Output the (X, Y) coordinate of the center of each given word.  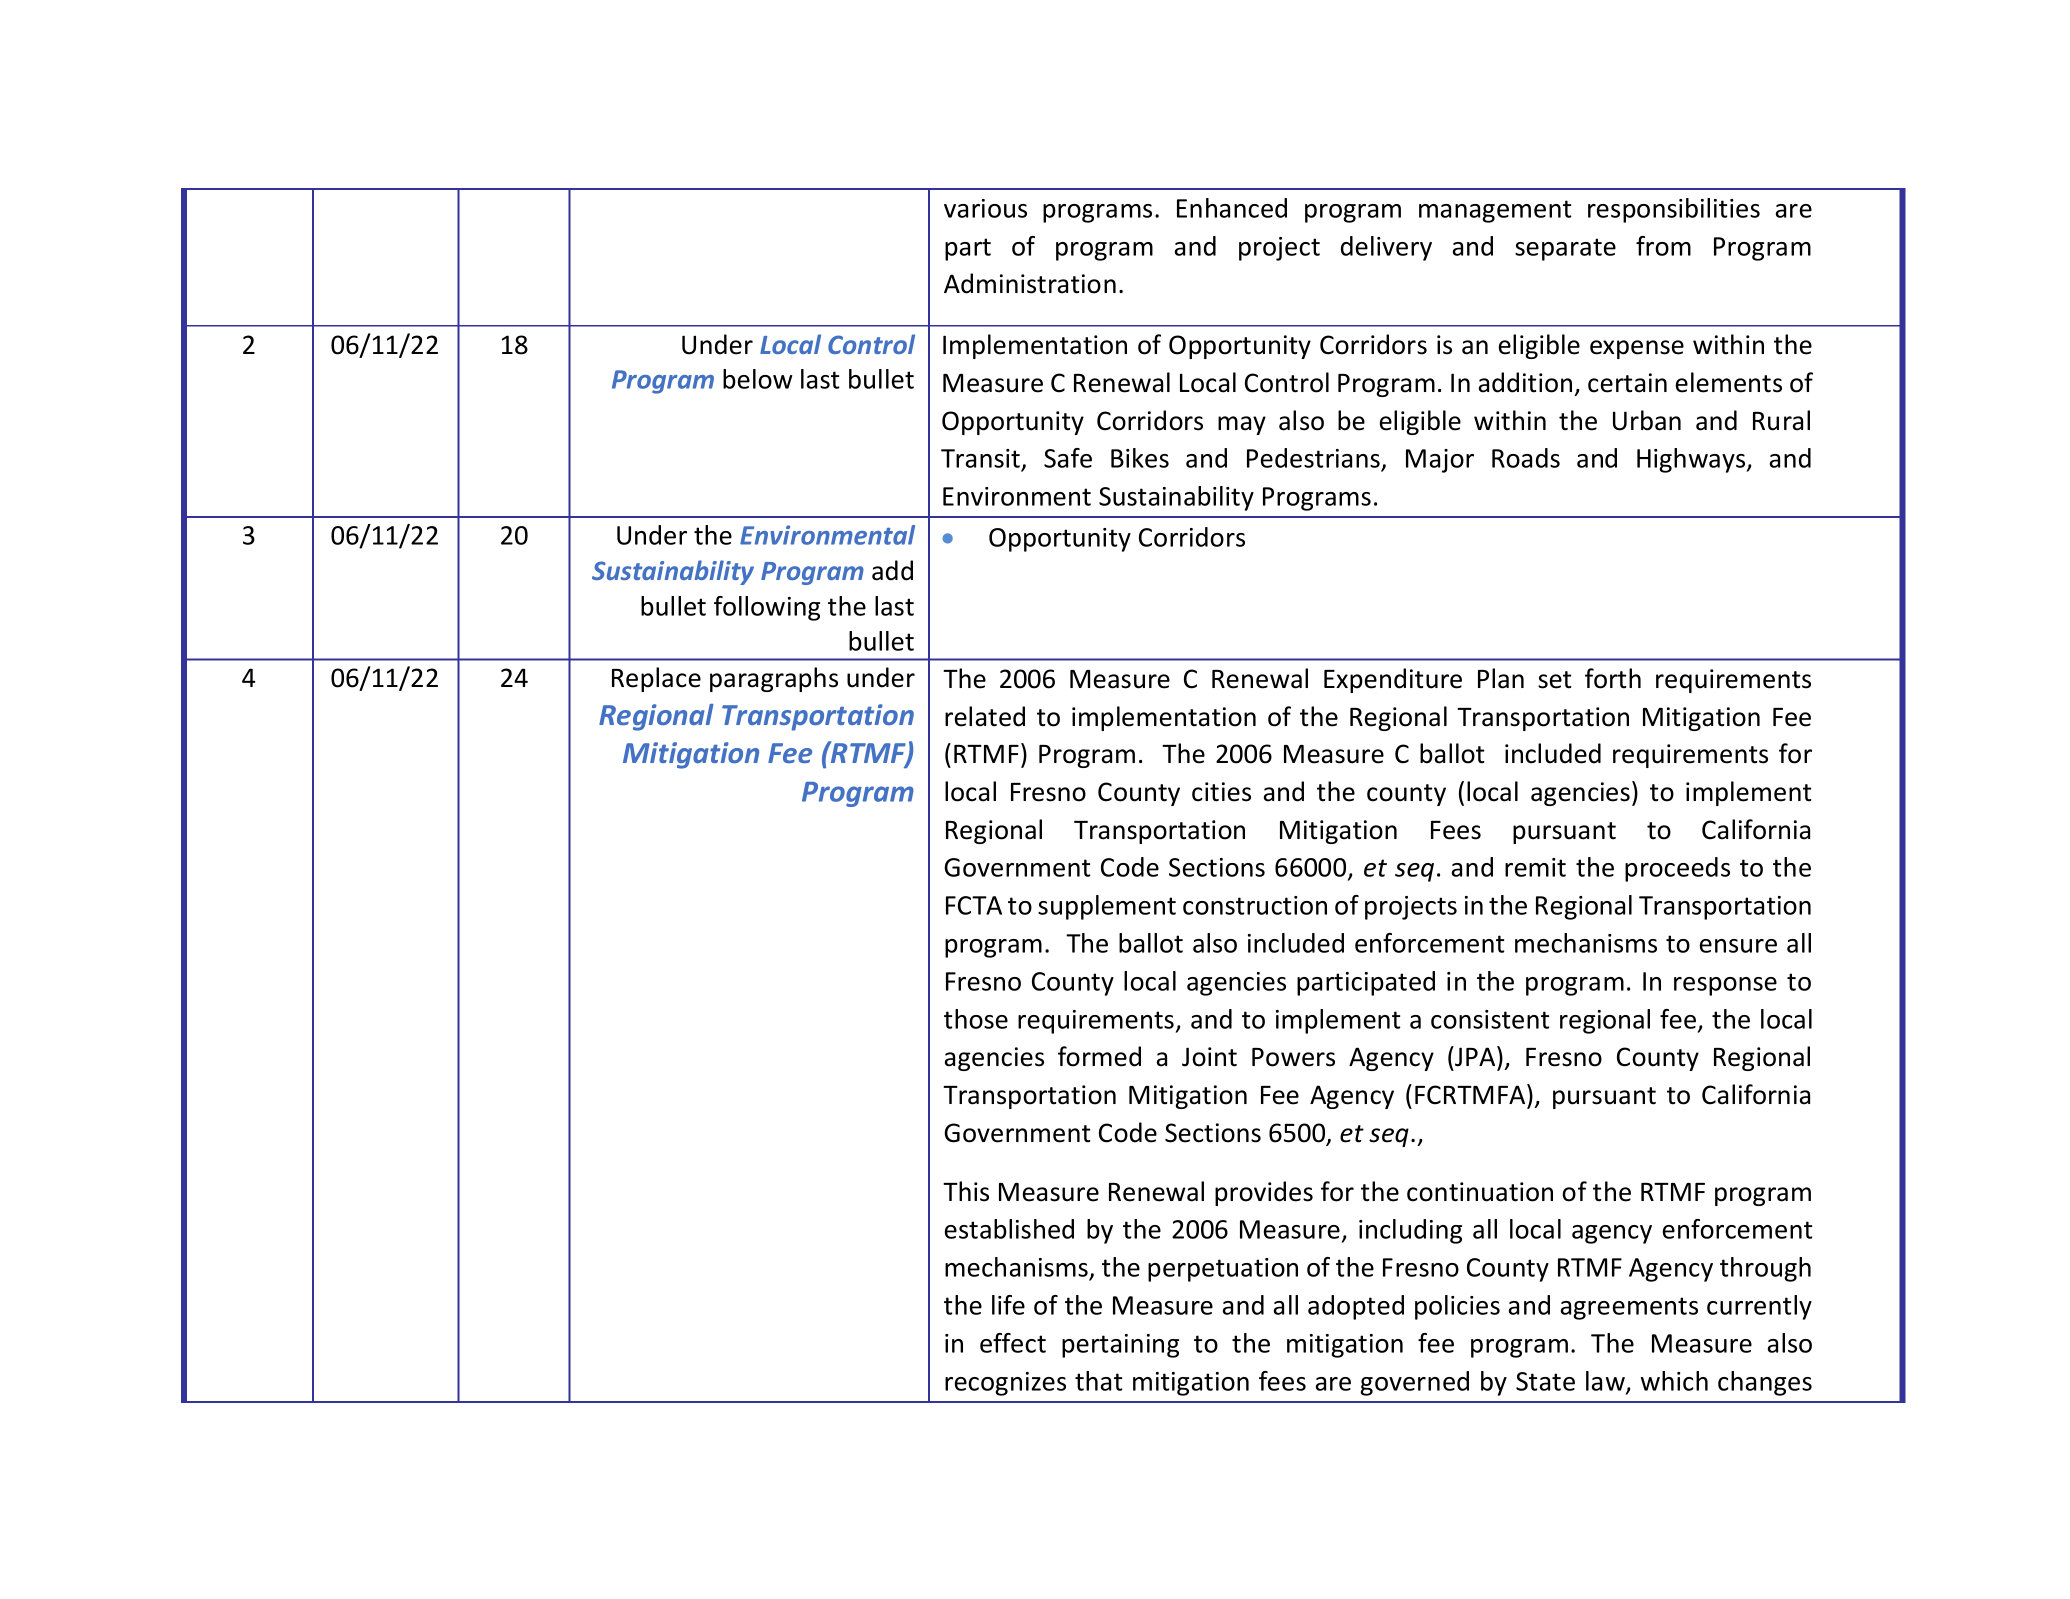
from (1663, 246)
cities (1221, 792)
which (1674, 1381)
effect (1013, 1343)
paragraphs (774, 679)
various (985, 208)
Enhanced (1232, 208)
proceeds (1677, 869)
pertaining (1120, 1346)
